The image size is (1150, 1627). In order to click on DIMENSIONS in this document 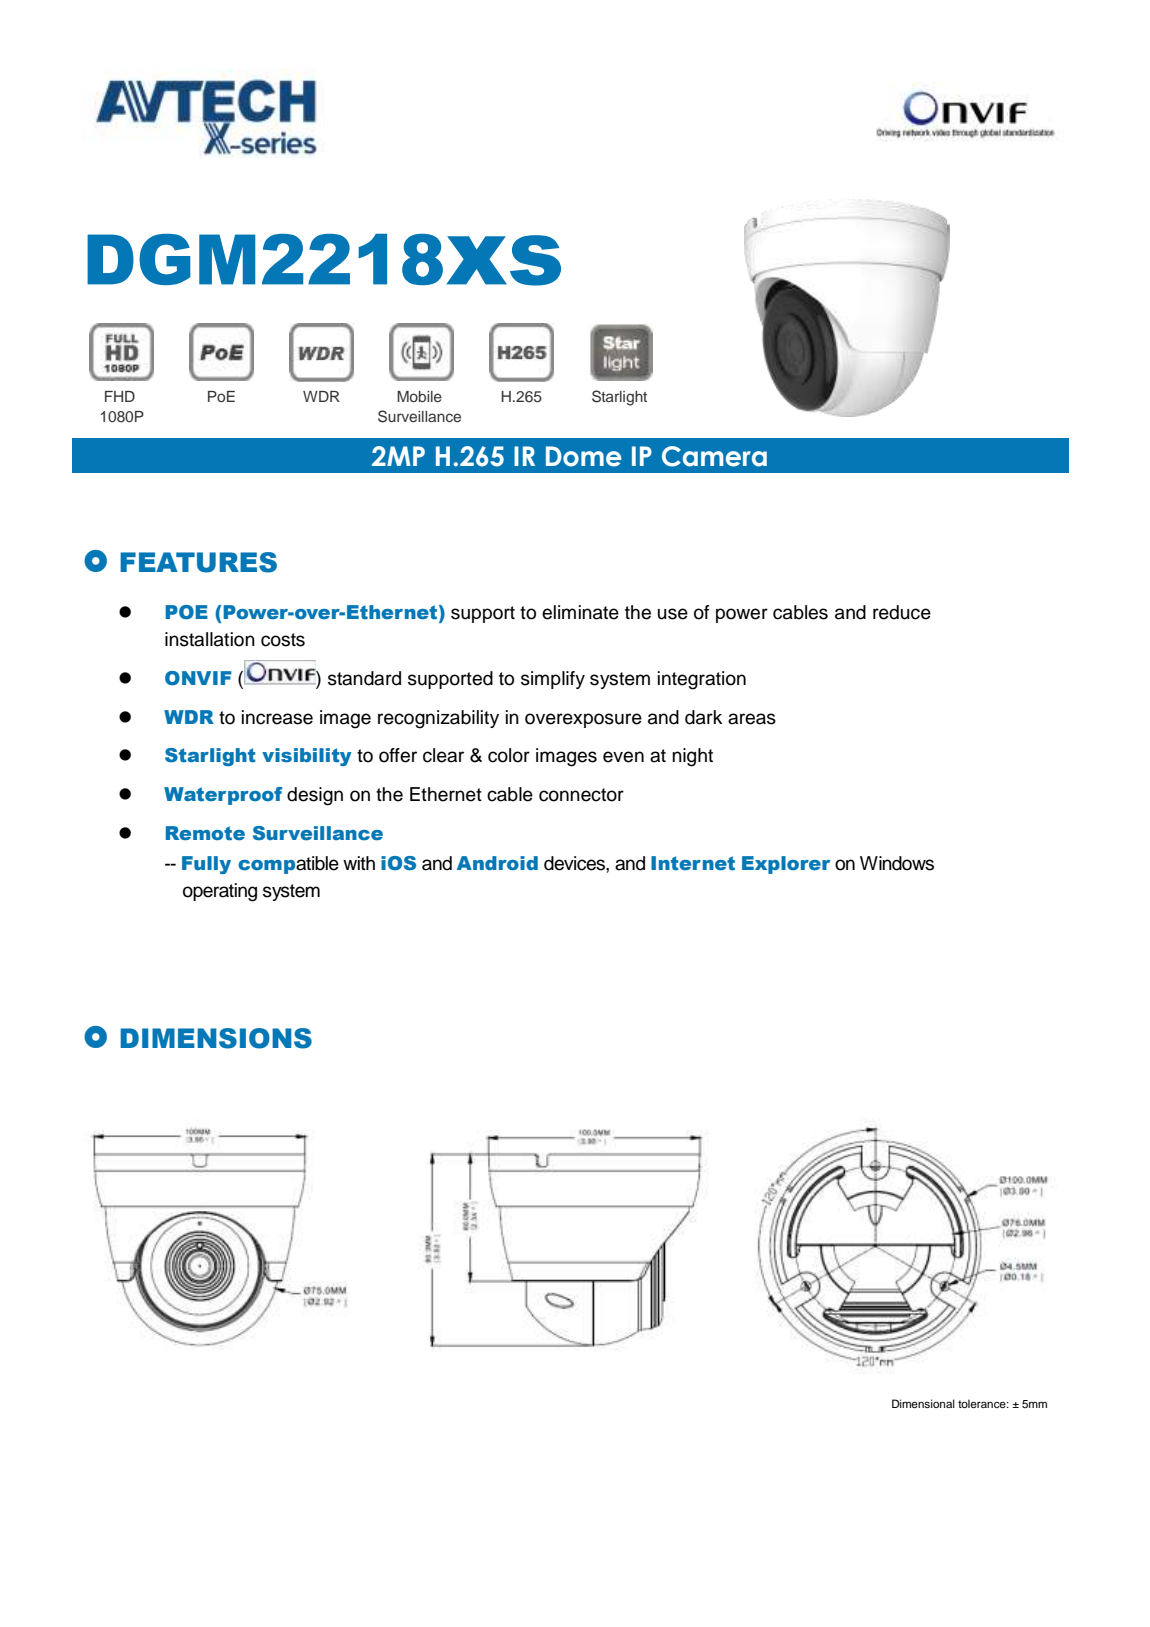, I will do `click(216, 1038)`.
